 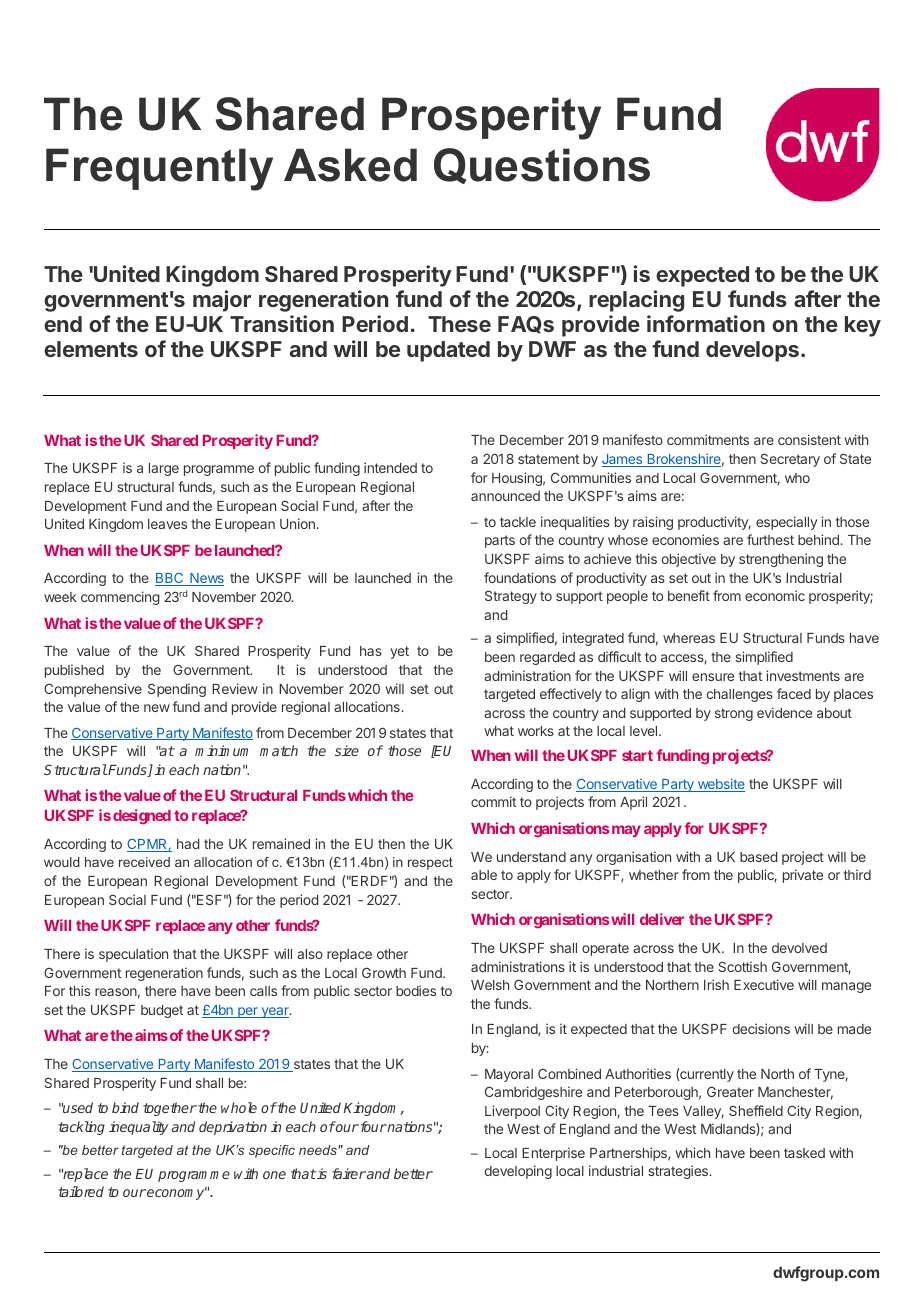 What do you see at coordinates (188, 844) in the document?
I see `had` at bounding box center [188, 844].
